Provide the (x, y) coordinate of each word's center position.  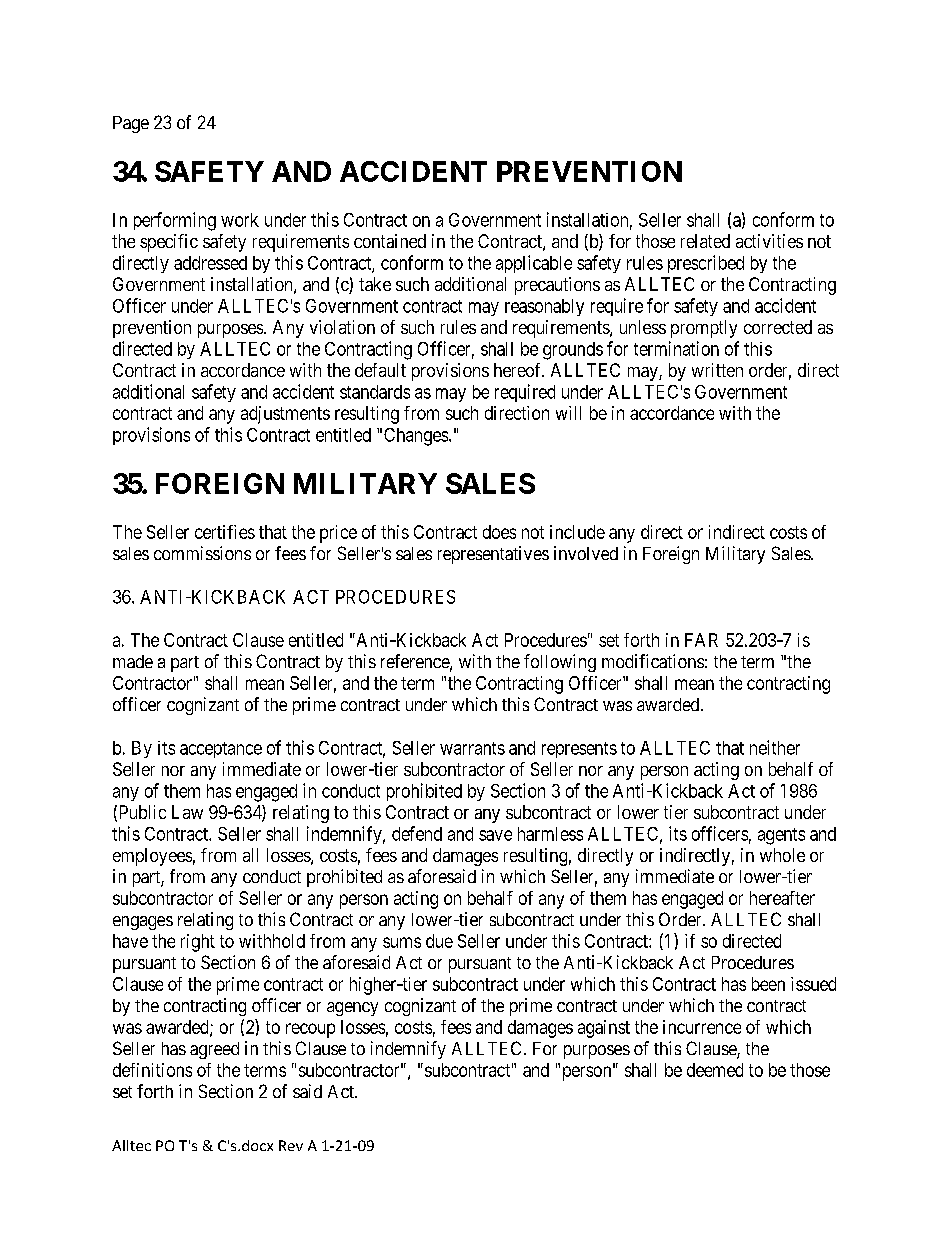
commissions (202, 553)
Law (187, 812)
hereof (519, 370)
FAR (701, 640)
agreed (214, 1050)
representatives (493, 555)
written (717, 370)
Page (131, 124)
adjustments (285, 415)
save (495, 835)
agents (781, 836)
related (705, 241)
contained (390, 241)
